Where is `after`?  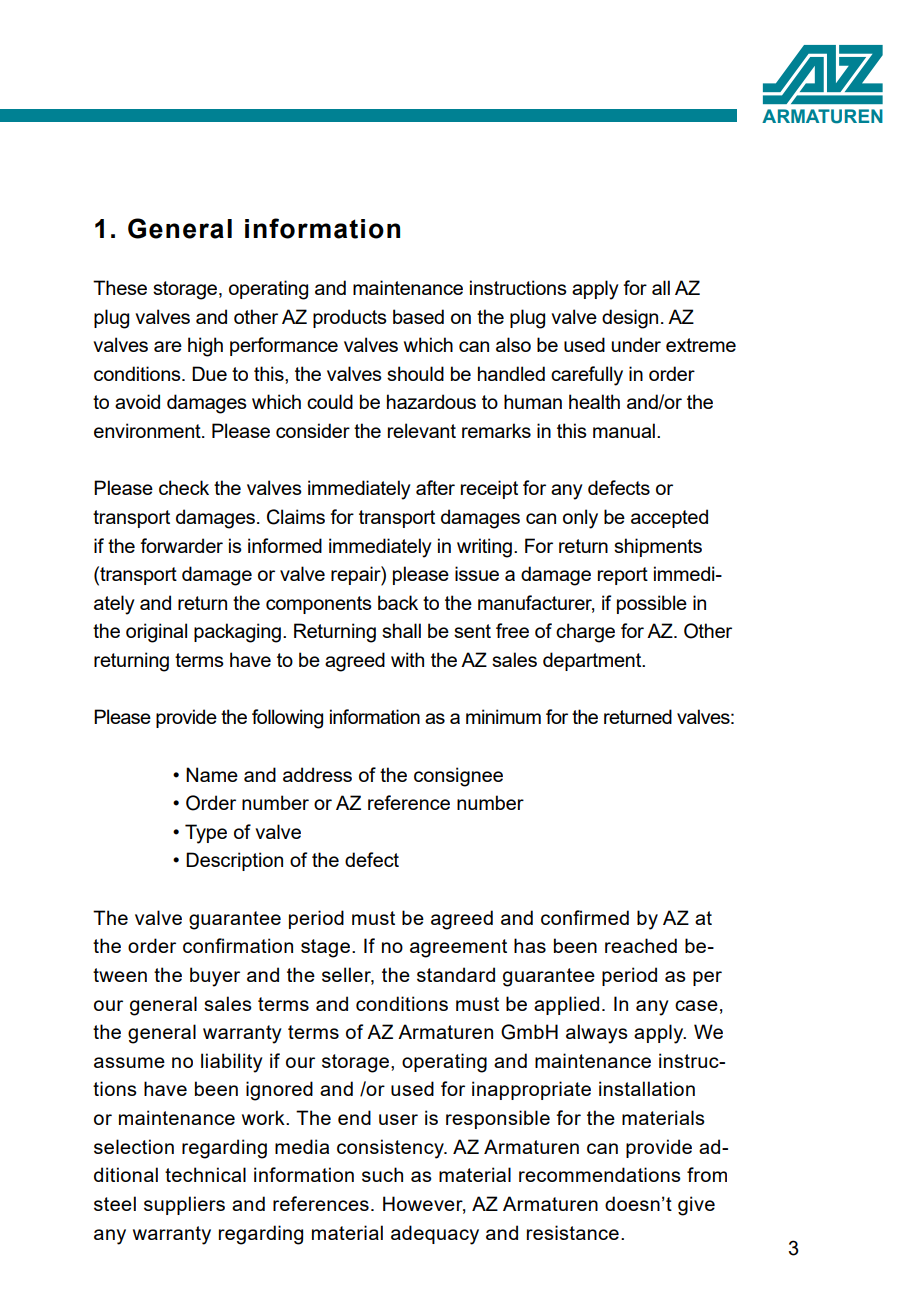
after is located at coordinates (435, 487).
